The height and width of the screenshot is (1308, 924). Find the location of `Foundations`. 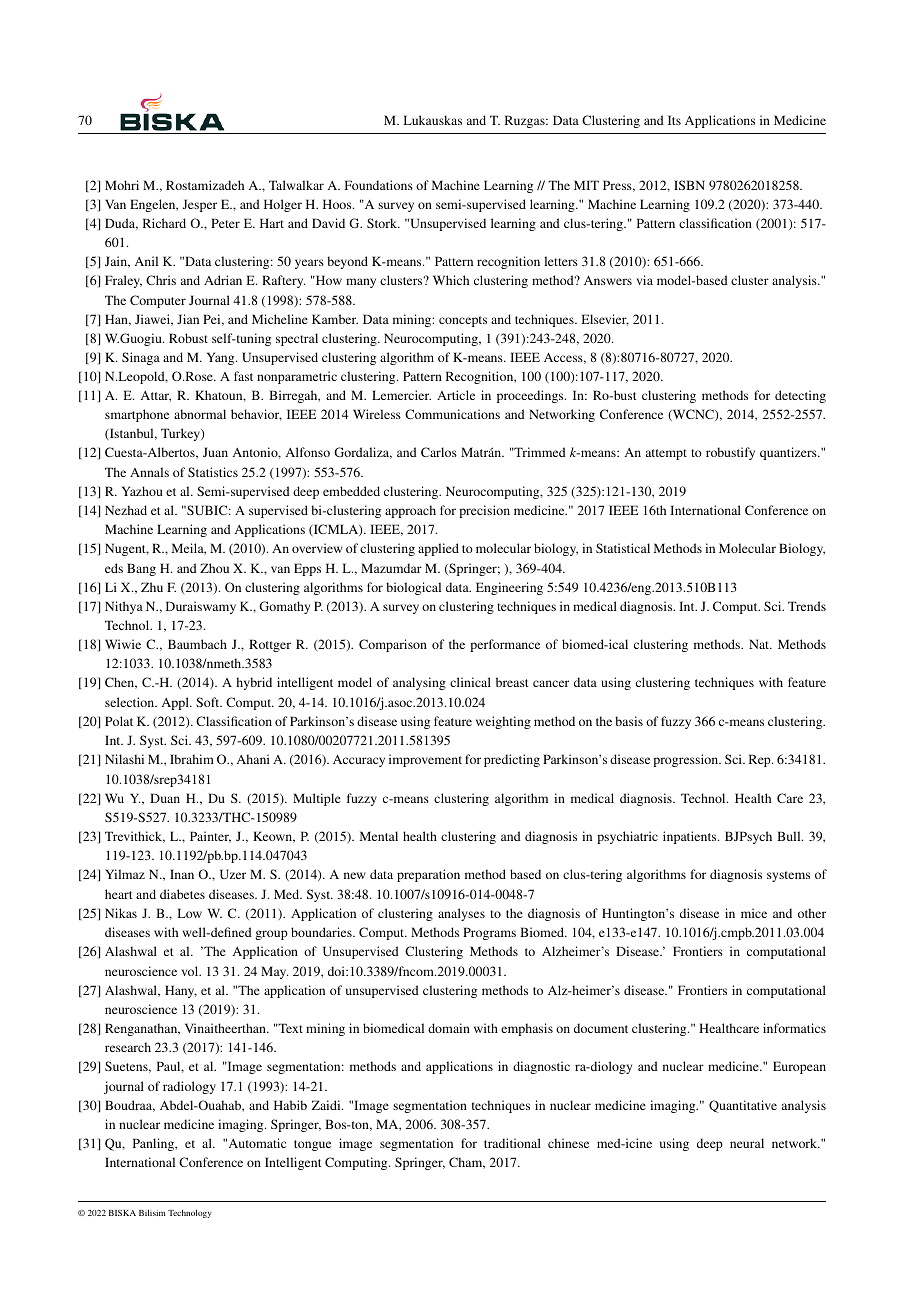

Foundations is located at coordinates (379, 185).
